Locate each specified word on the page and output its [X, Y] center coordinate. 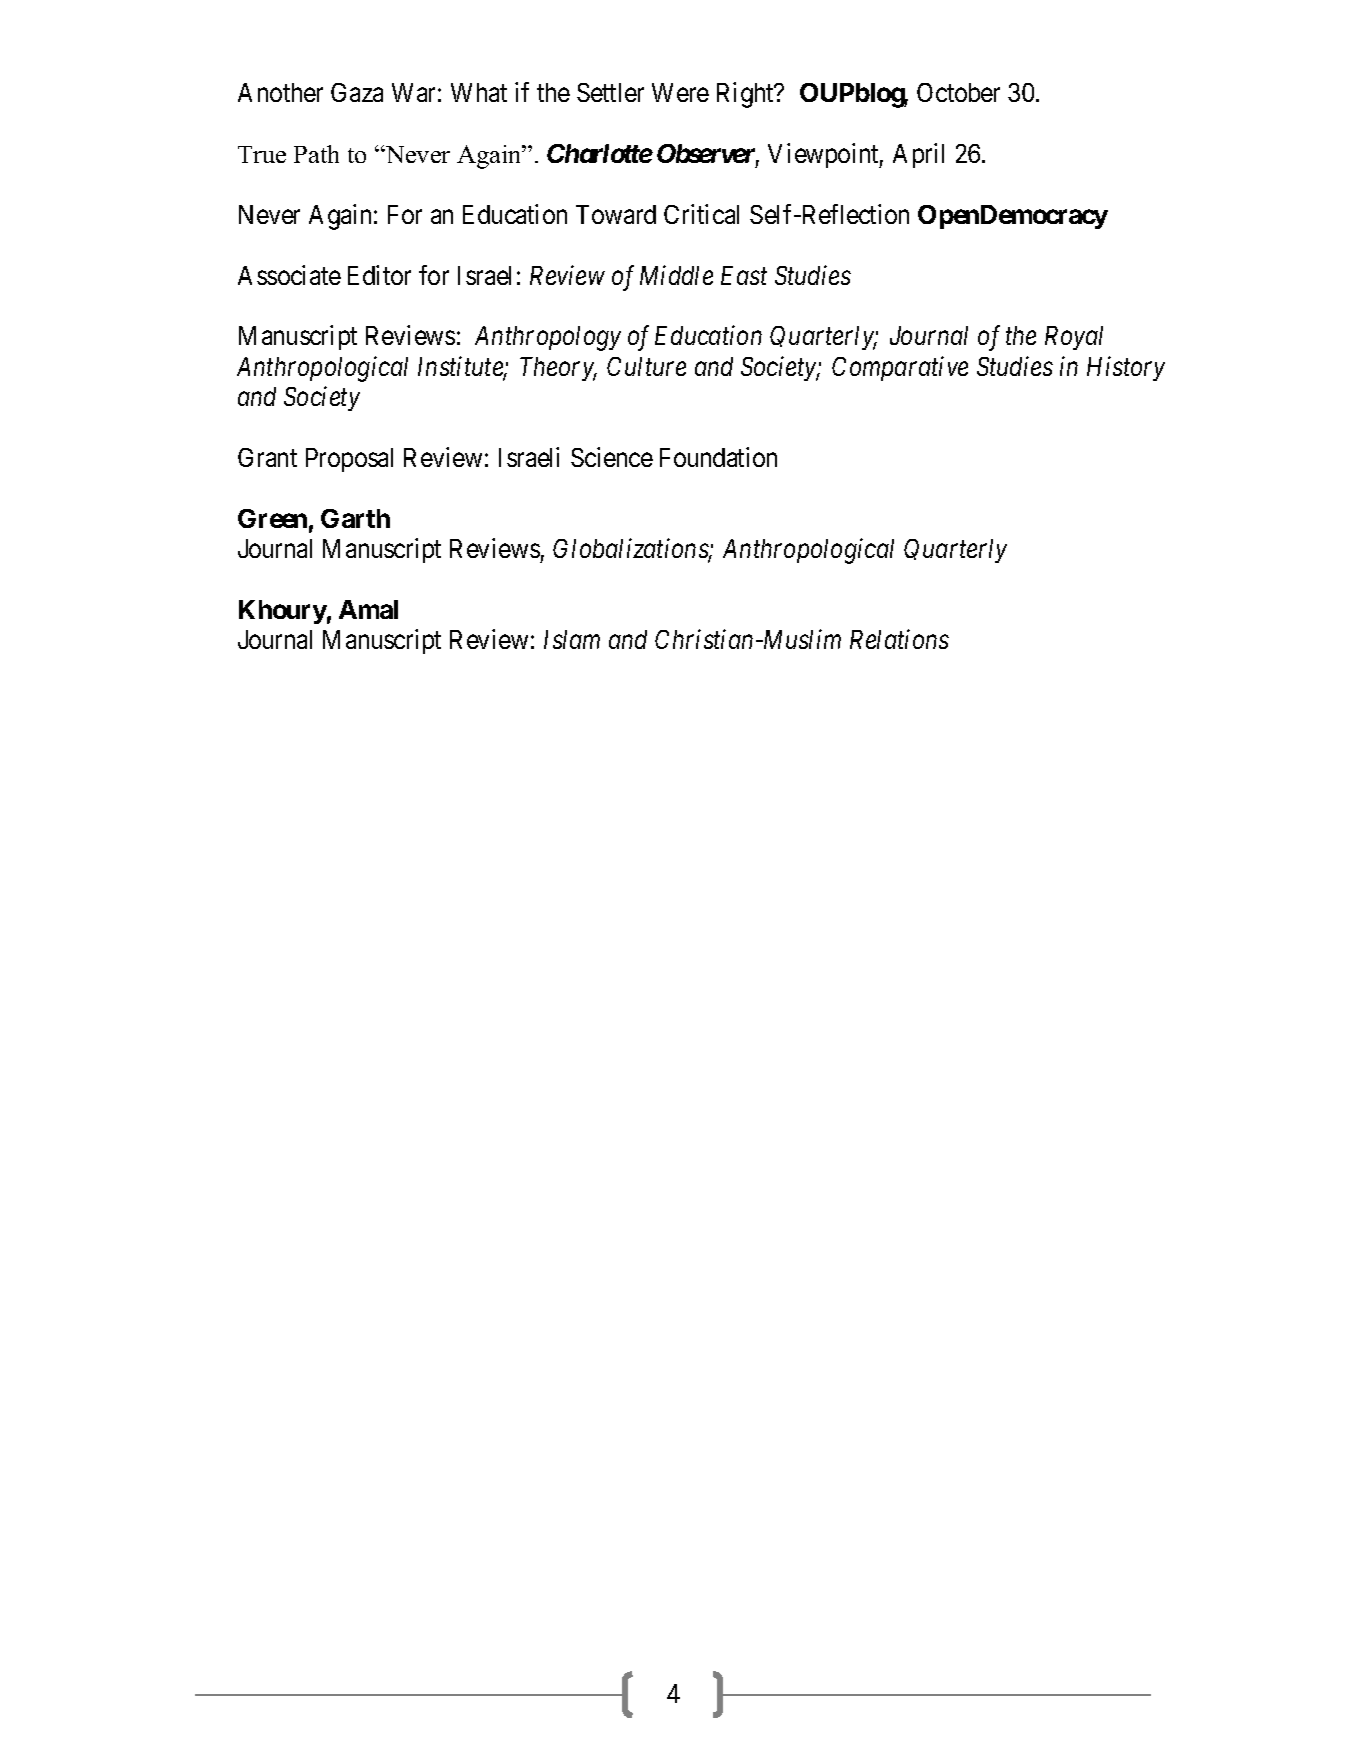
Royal [1074, 338]
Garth [355, 518]
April [918, 155]
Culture [646, 366]
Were [680, 92]
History [1126, 368]
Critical [701, 214]
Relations [899, 639]
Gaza [357, 92]
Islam [572, 639]
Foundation [718, 457]
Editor [379, 275]
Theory [558, 369]
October [958, 92]
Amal [368, 609]
